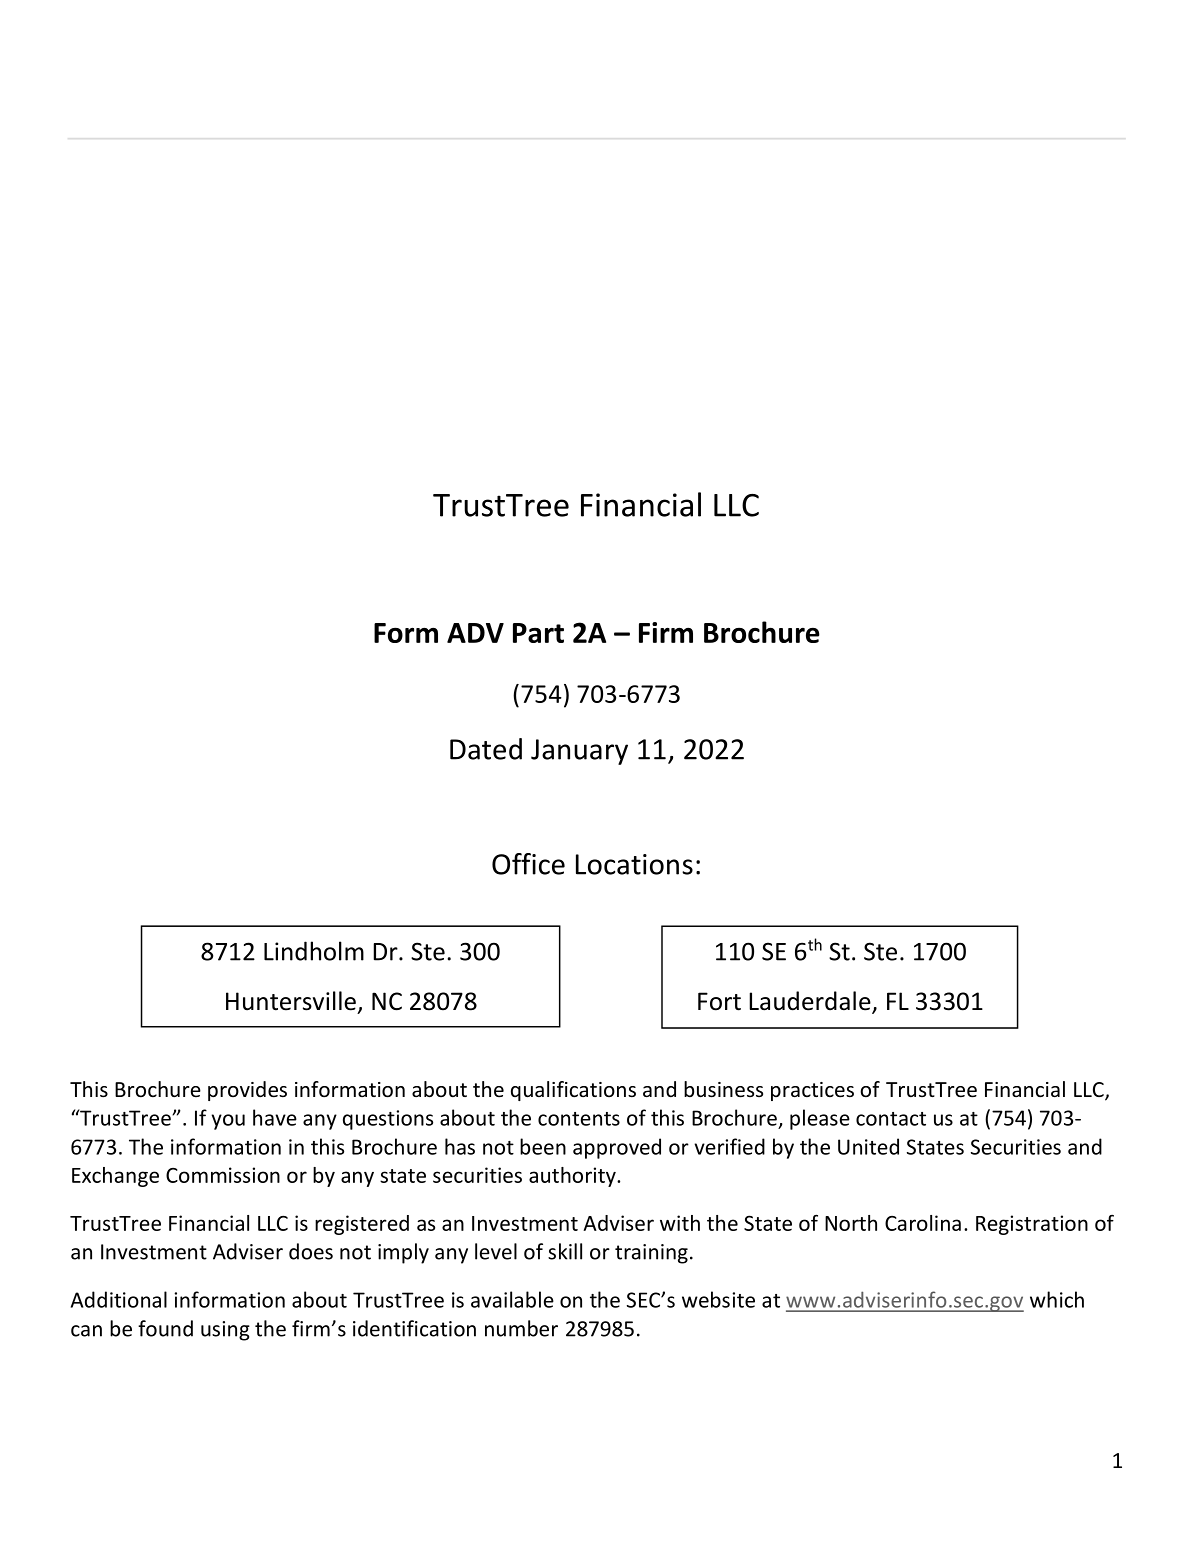 The height and width of the document is (1544, 1193). I want to click on Lauderdale, so click(811, 1002).
